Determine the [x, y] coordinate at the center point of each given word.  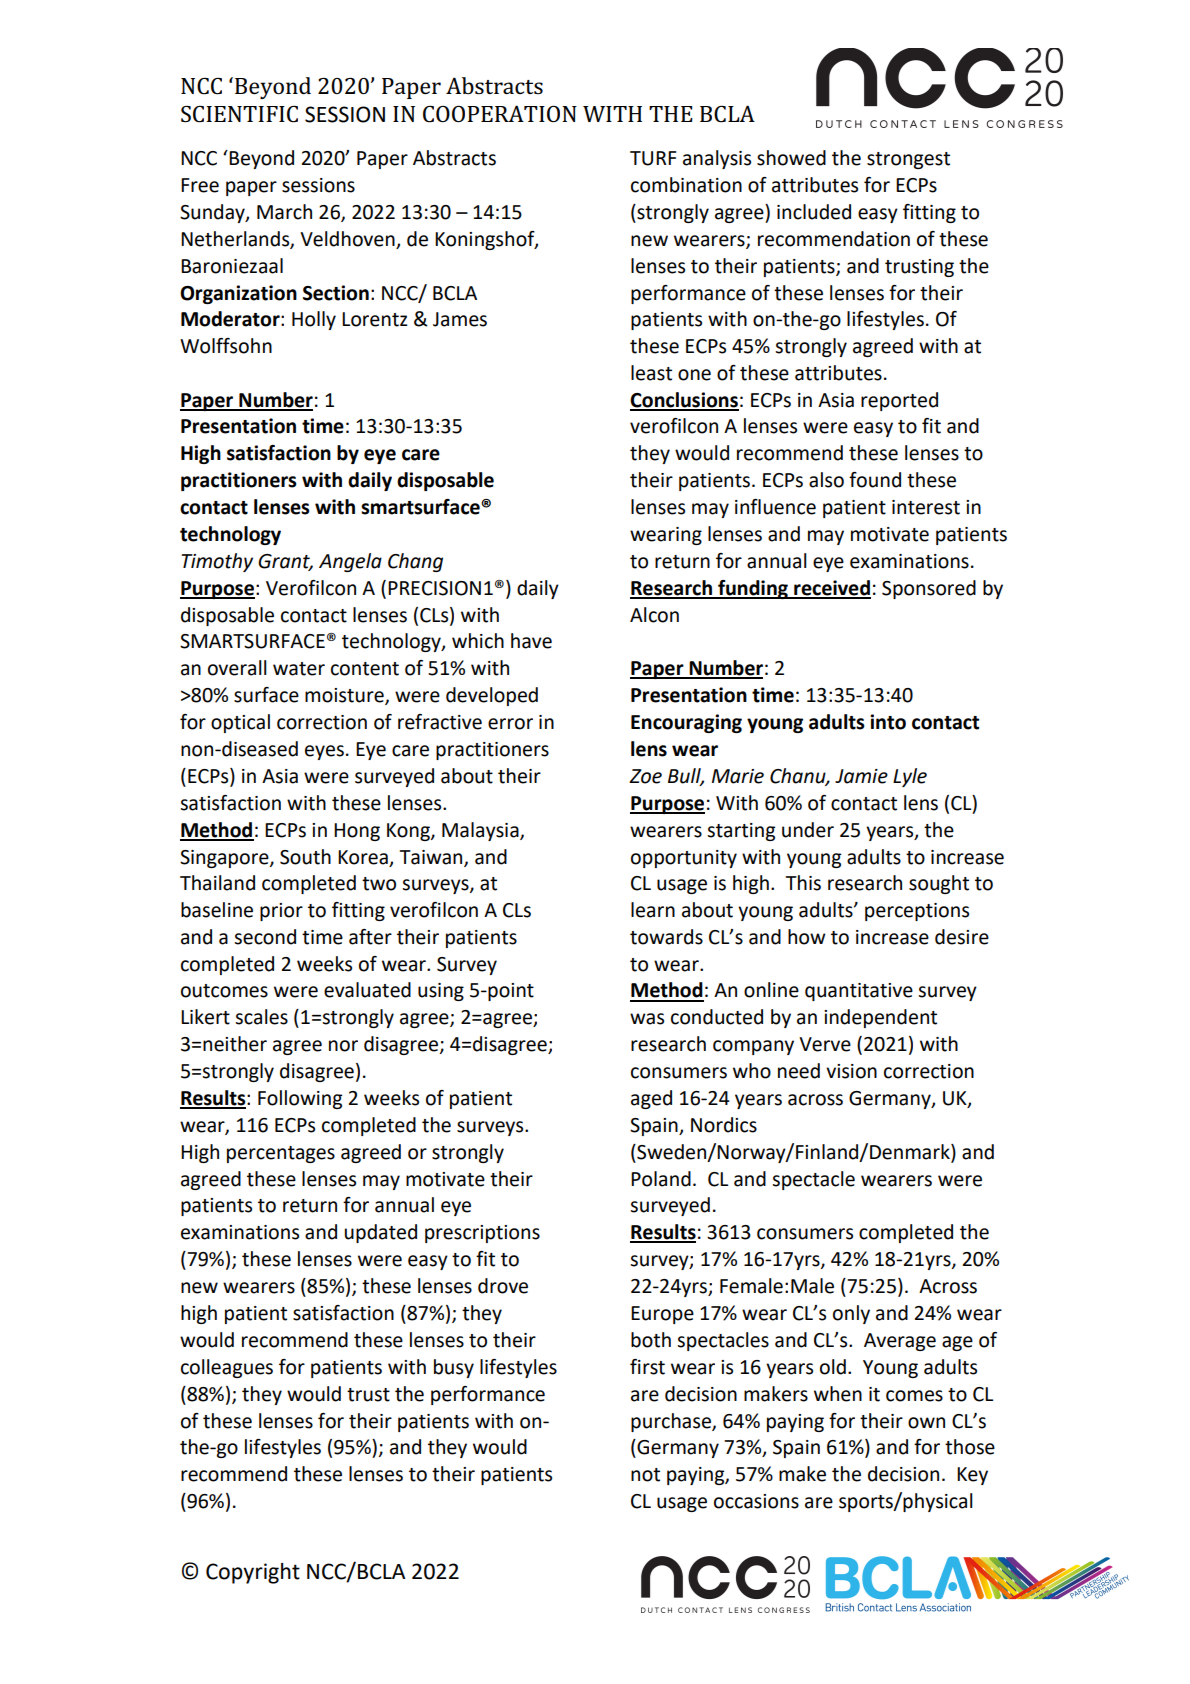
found [875, 480]
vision [851, 1071]
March [284, 212]
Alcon [654, 615]
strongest [908, 160]
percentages [281, 1154]
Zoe [645, 776]
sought [939, 884]
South [305, 857]
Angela [350, 562]
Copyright [253, 1573]
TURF [653, 158]
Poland [661, 1179]
